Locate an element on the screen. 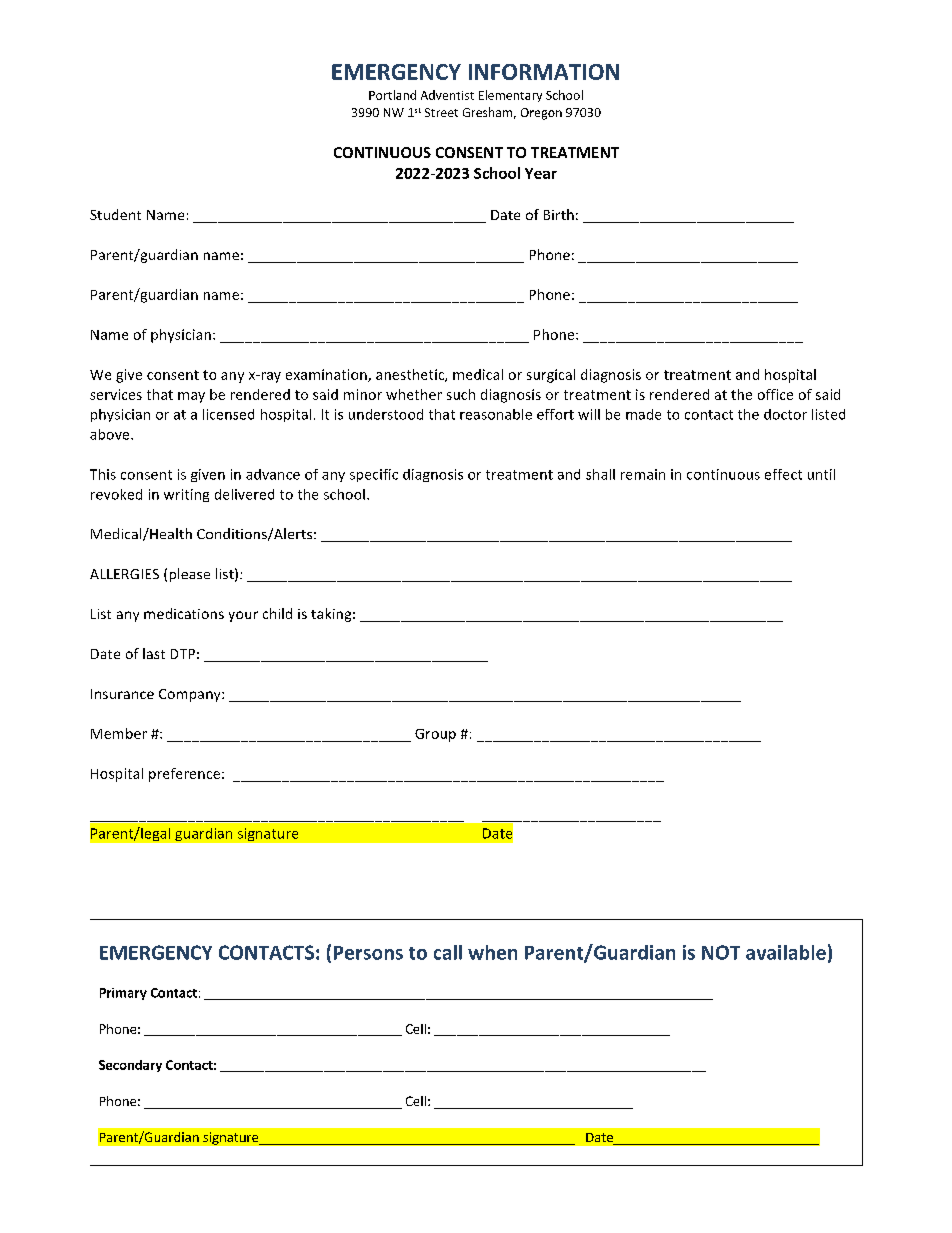 The image size is (952, 1233). NOT is located at coordinates (721, 952).
